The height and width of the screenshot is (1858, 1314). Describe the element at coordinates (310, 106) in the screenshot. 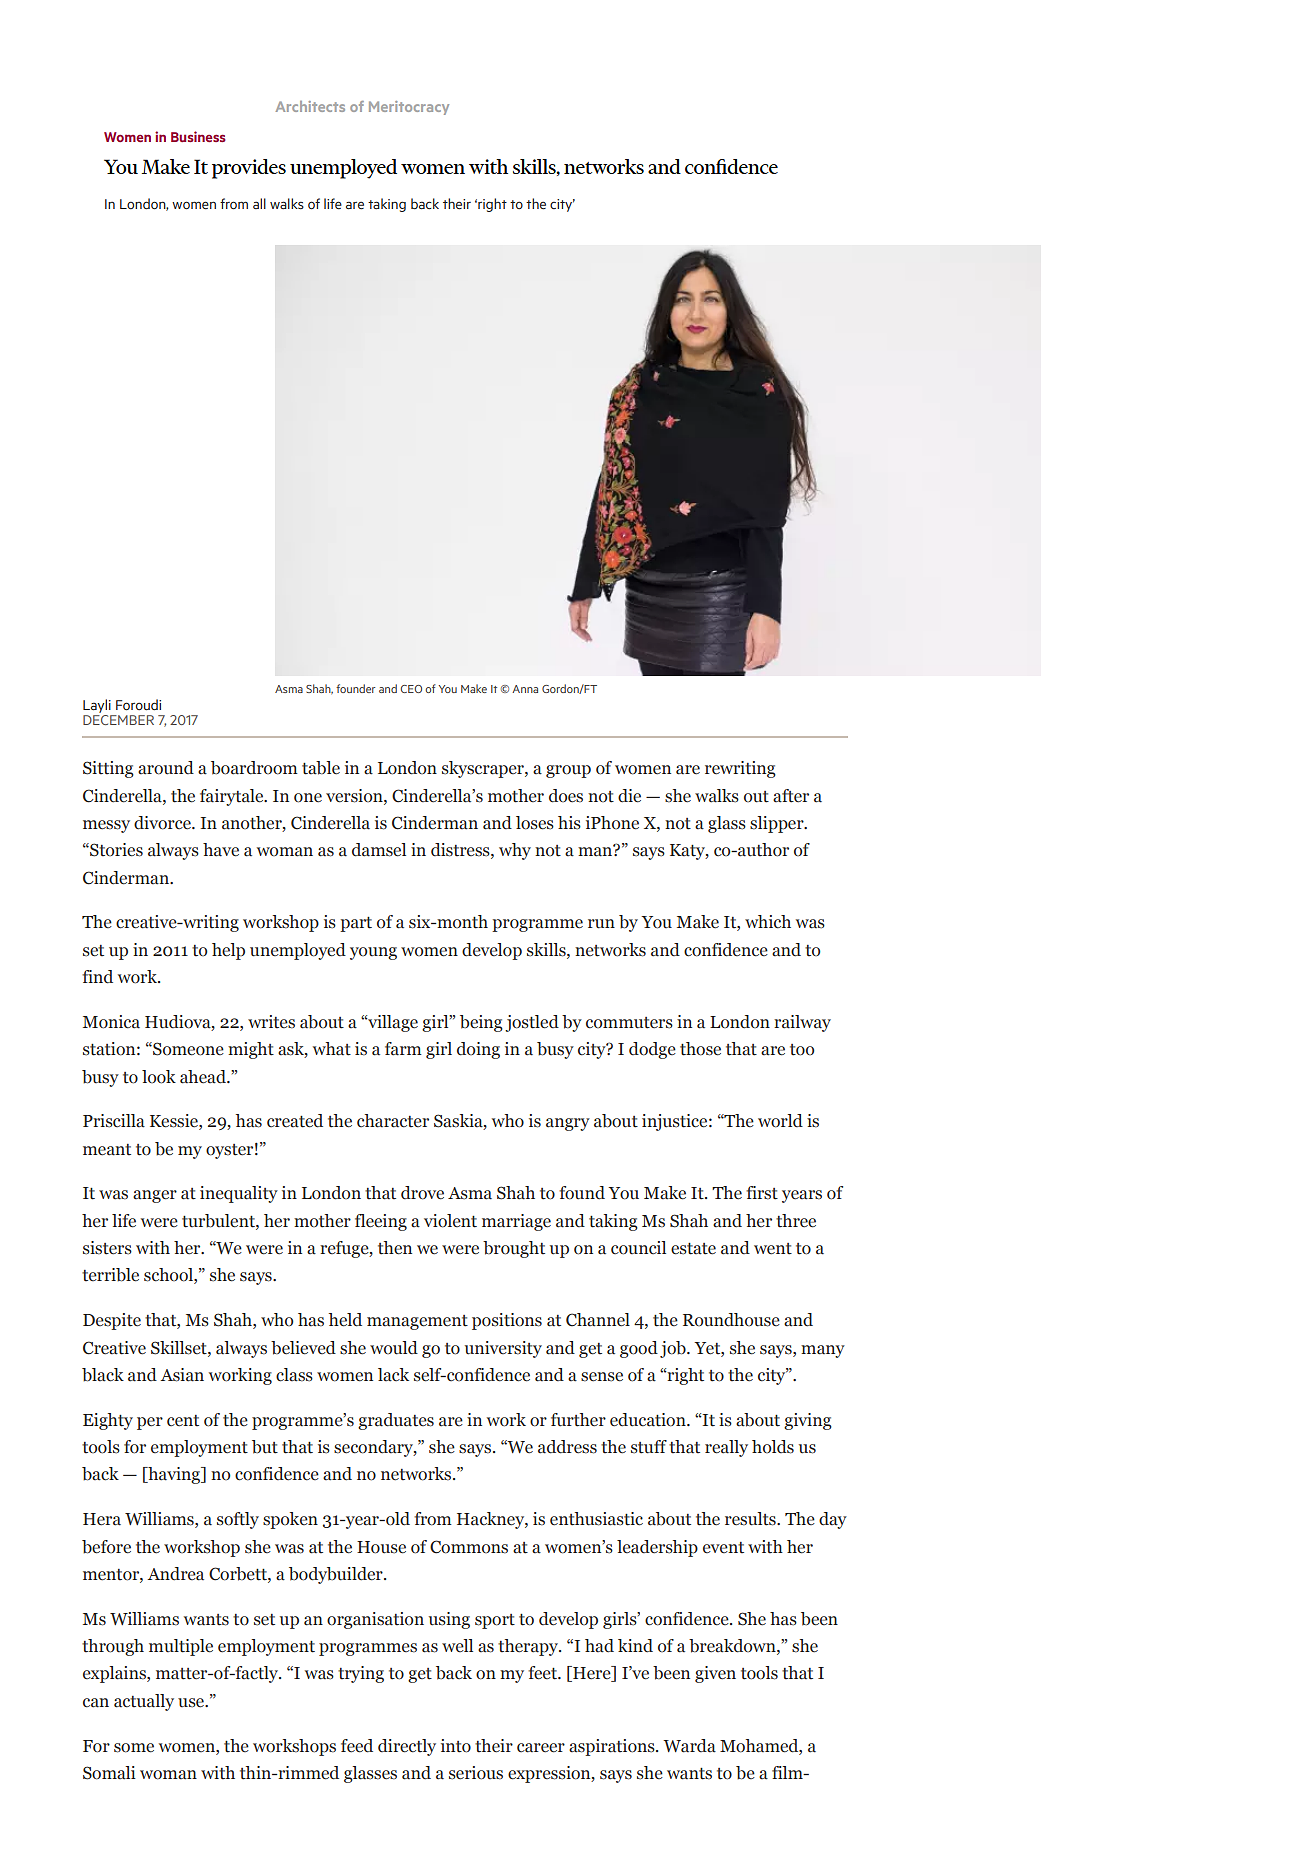

I see `Architects` at that location.
